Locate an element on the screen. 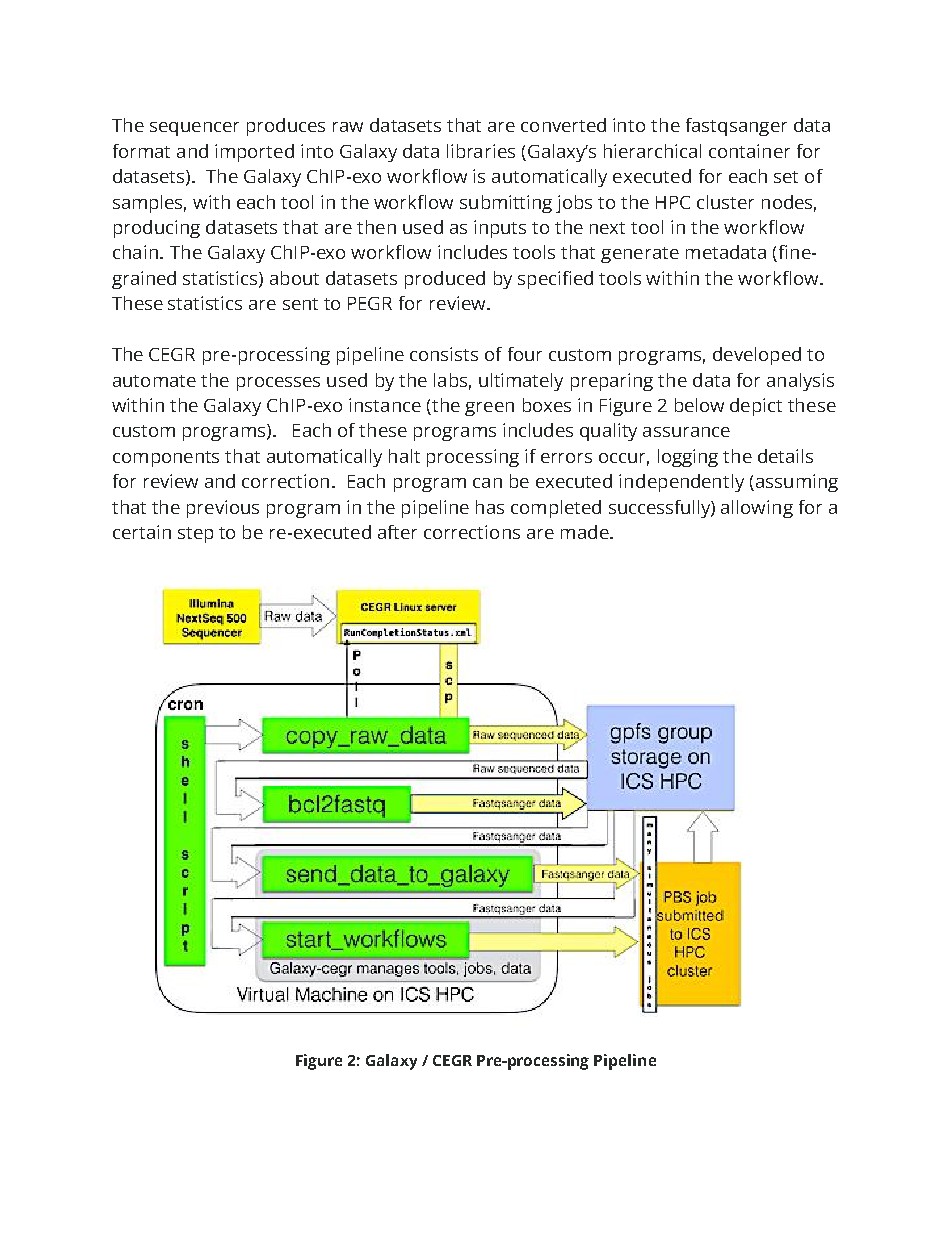  libraries is located at coordinates (481, 151).
